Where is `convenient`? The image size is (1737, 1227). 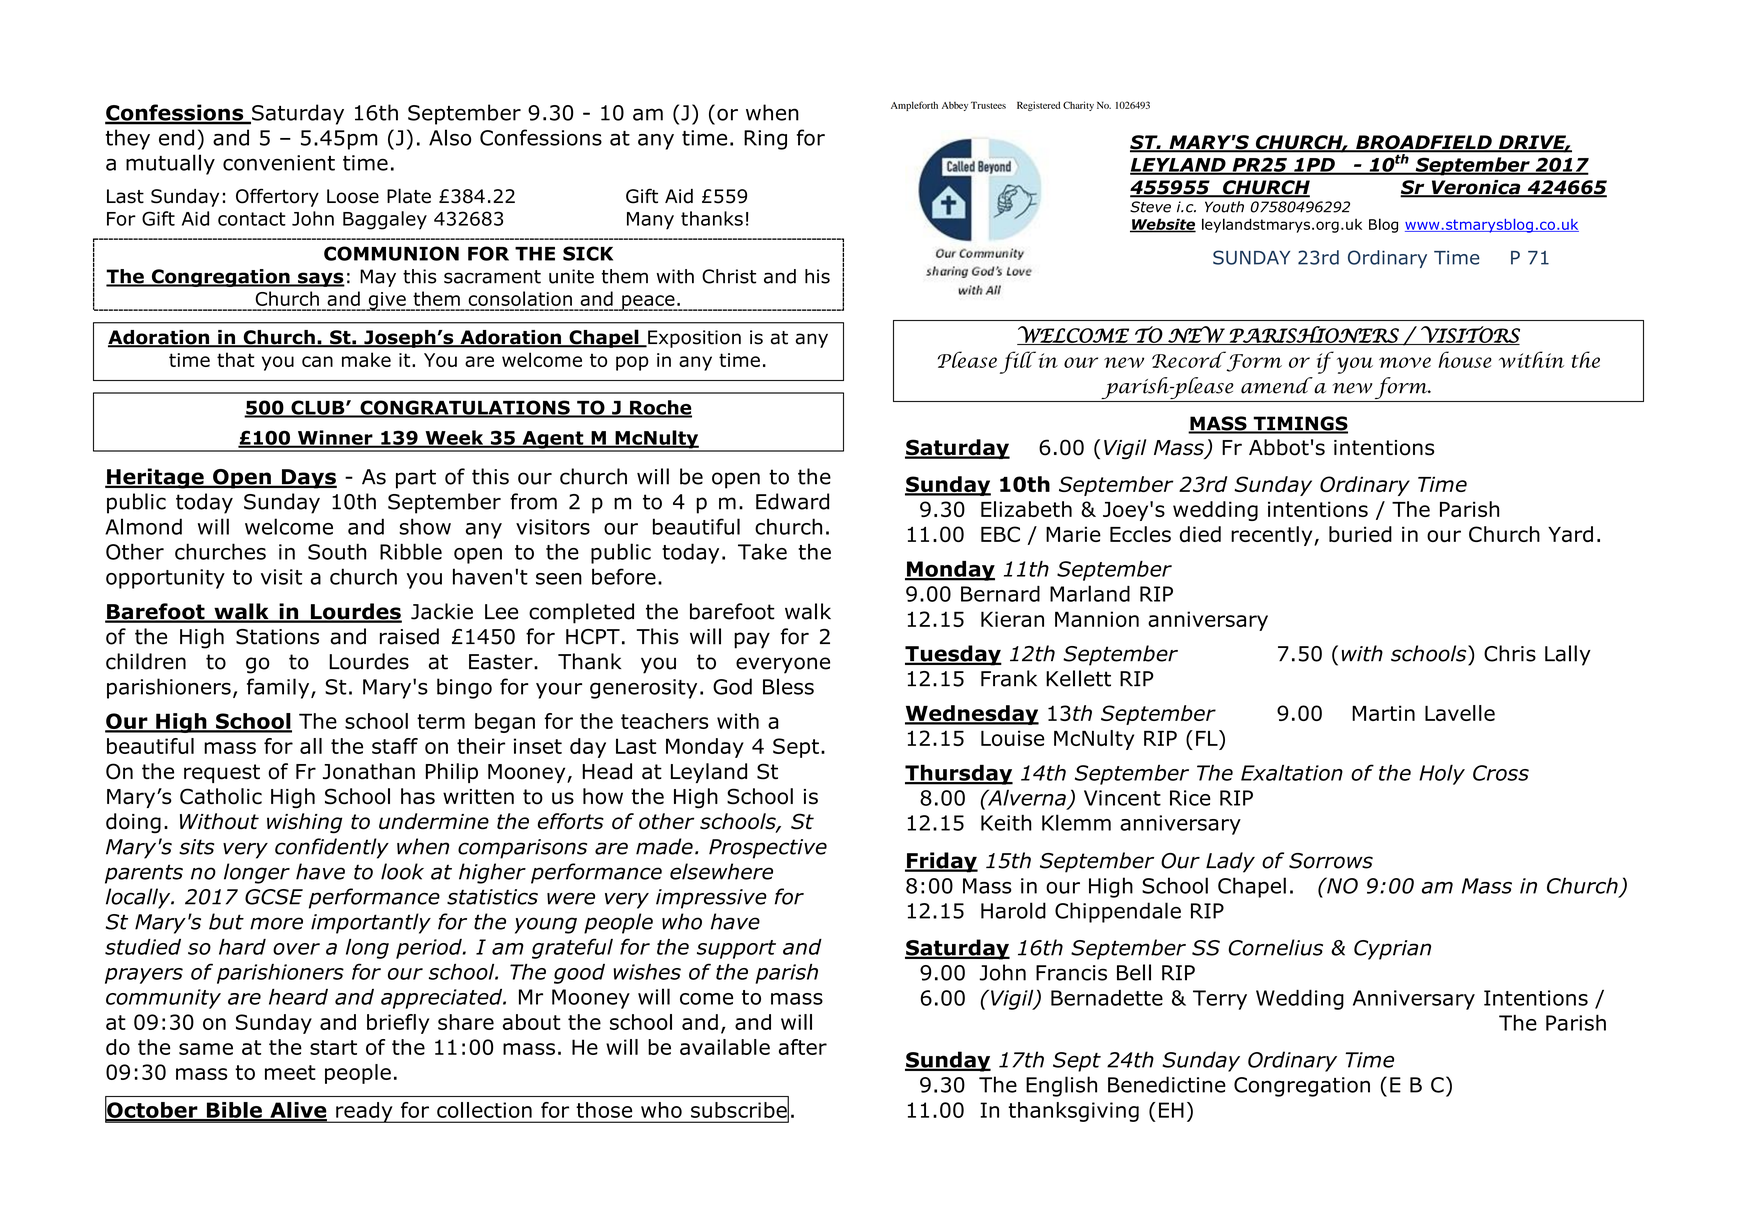 convenient is located at coordinates (279, 163).
